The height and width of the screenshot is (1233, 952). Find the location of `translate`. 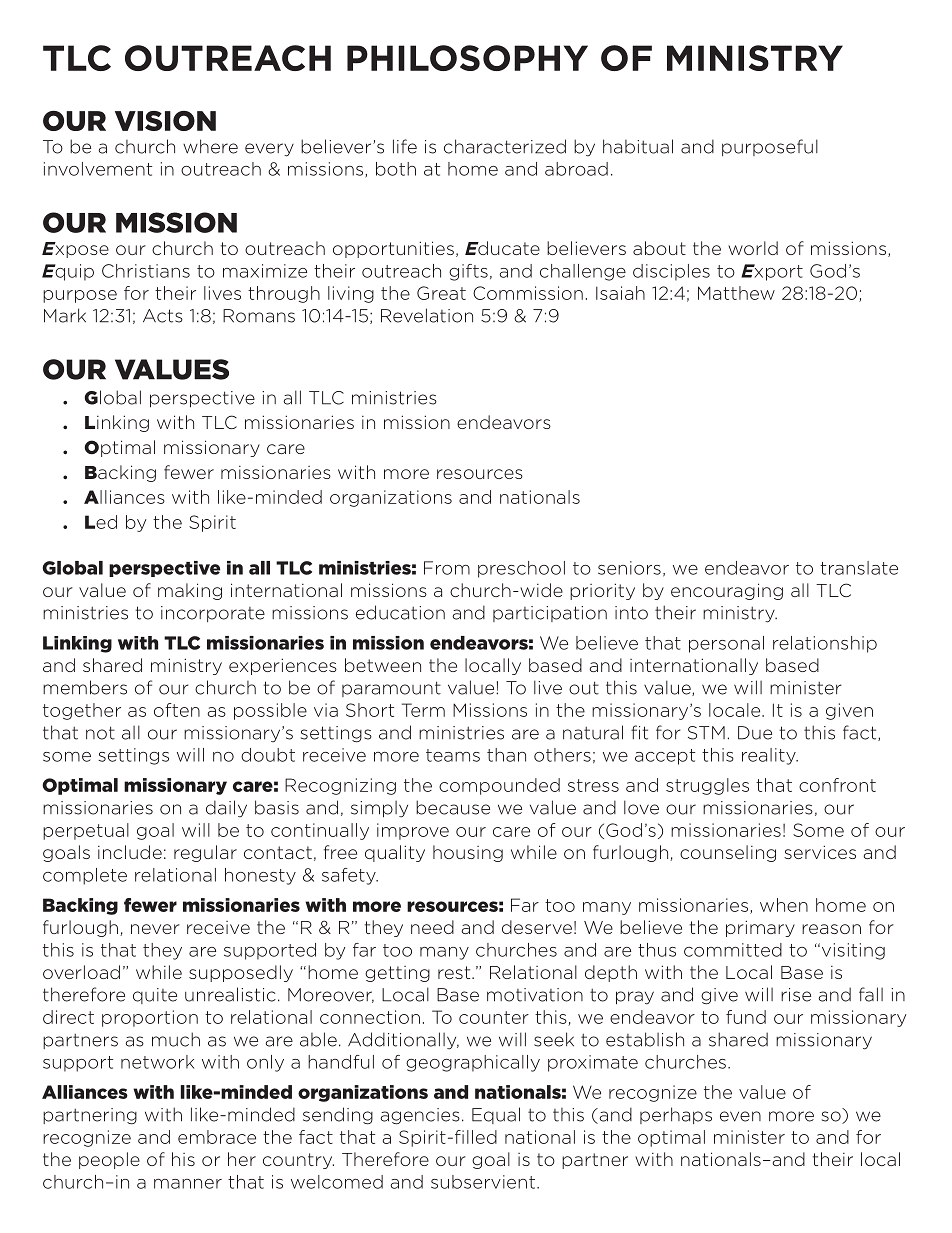

translate is located at coordinates (859, 568).
